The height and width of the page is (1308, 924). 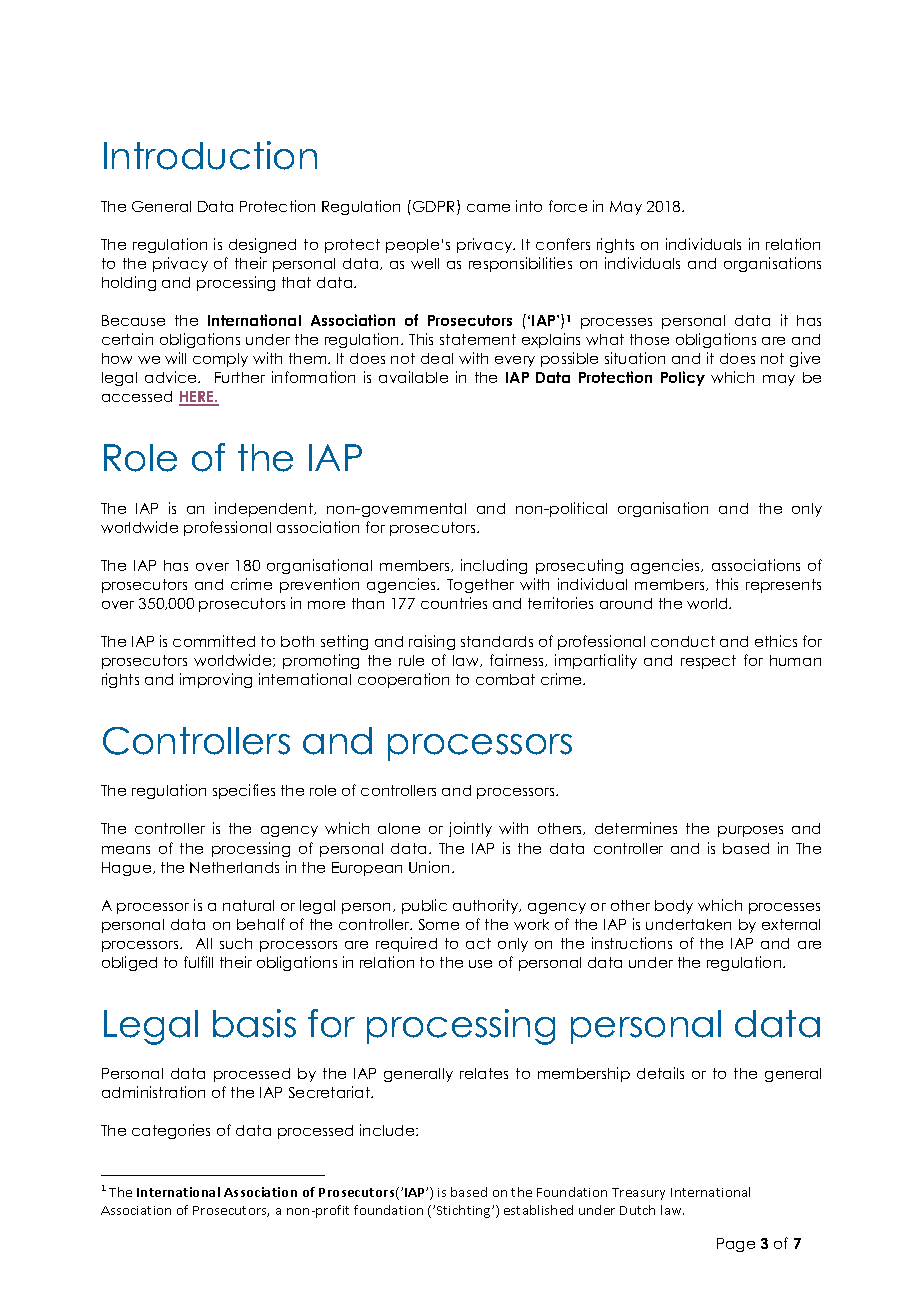 What do you see at coordinates (538, 1210) in the page?
I see `established` at bounding box center [538, 1210].
